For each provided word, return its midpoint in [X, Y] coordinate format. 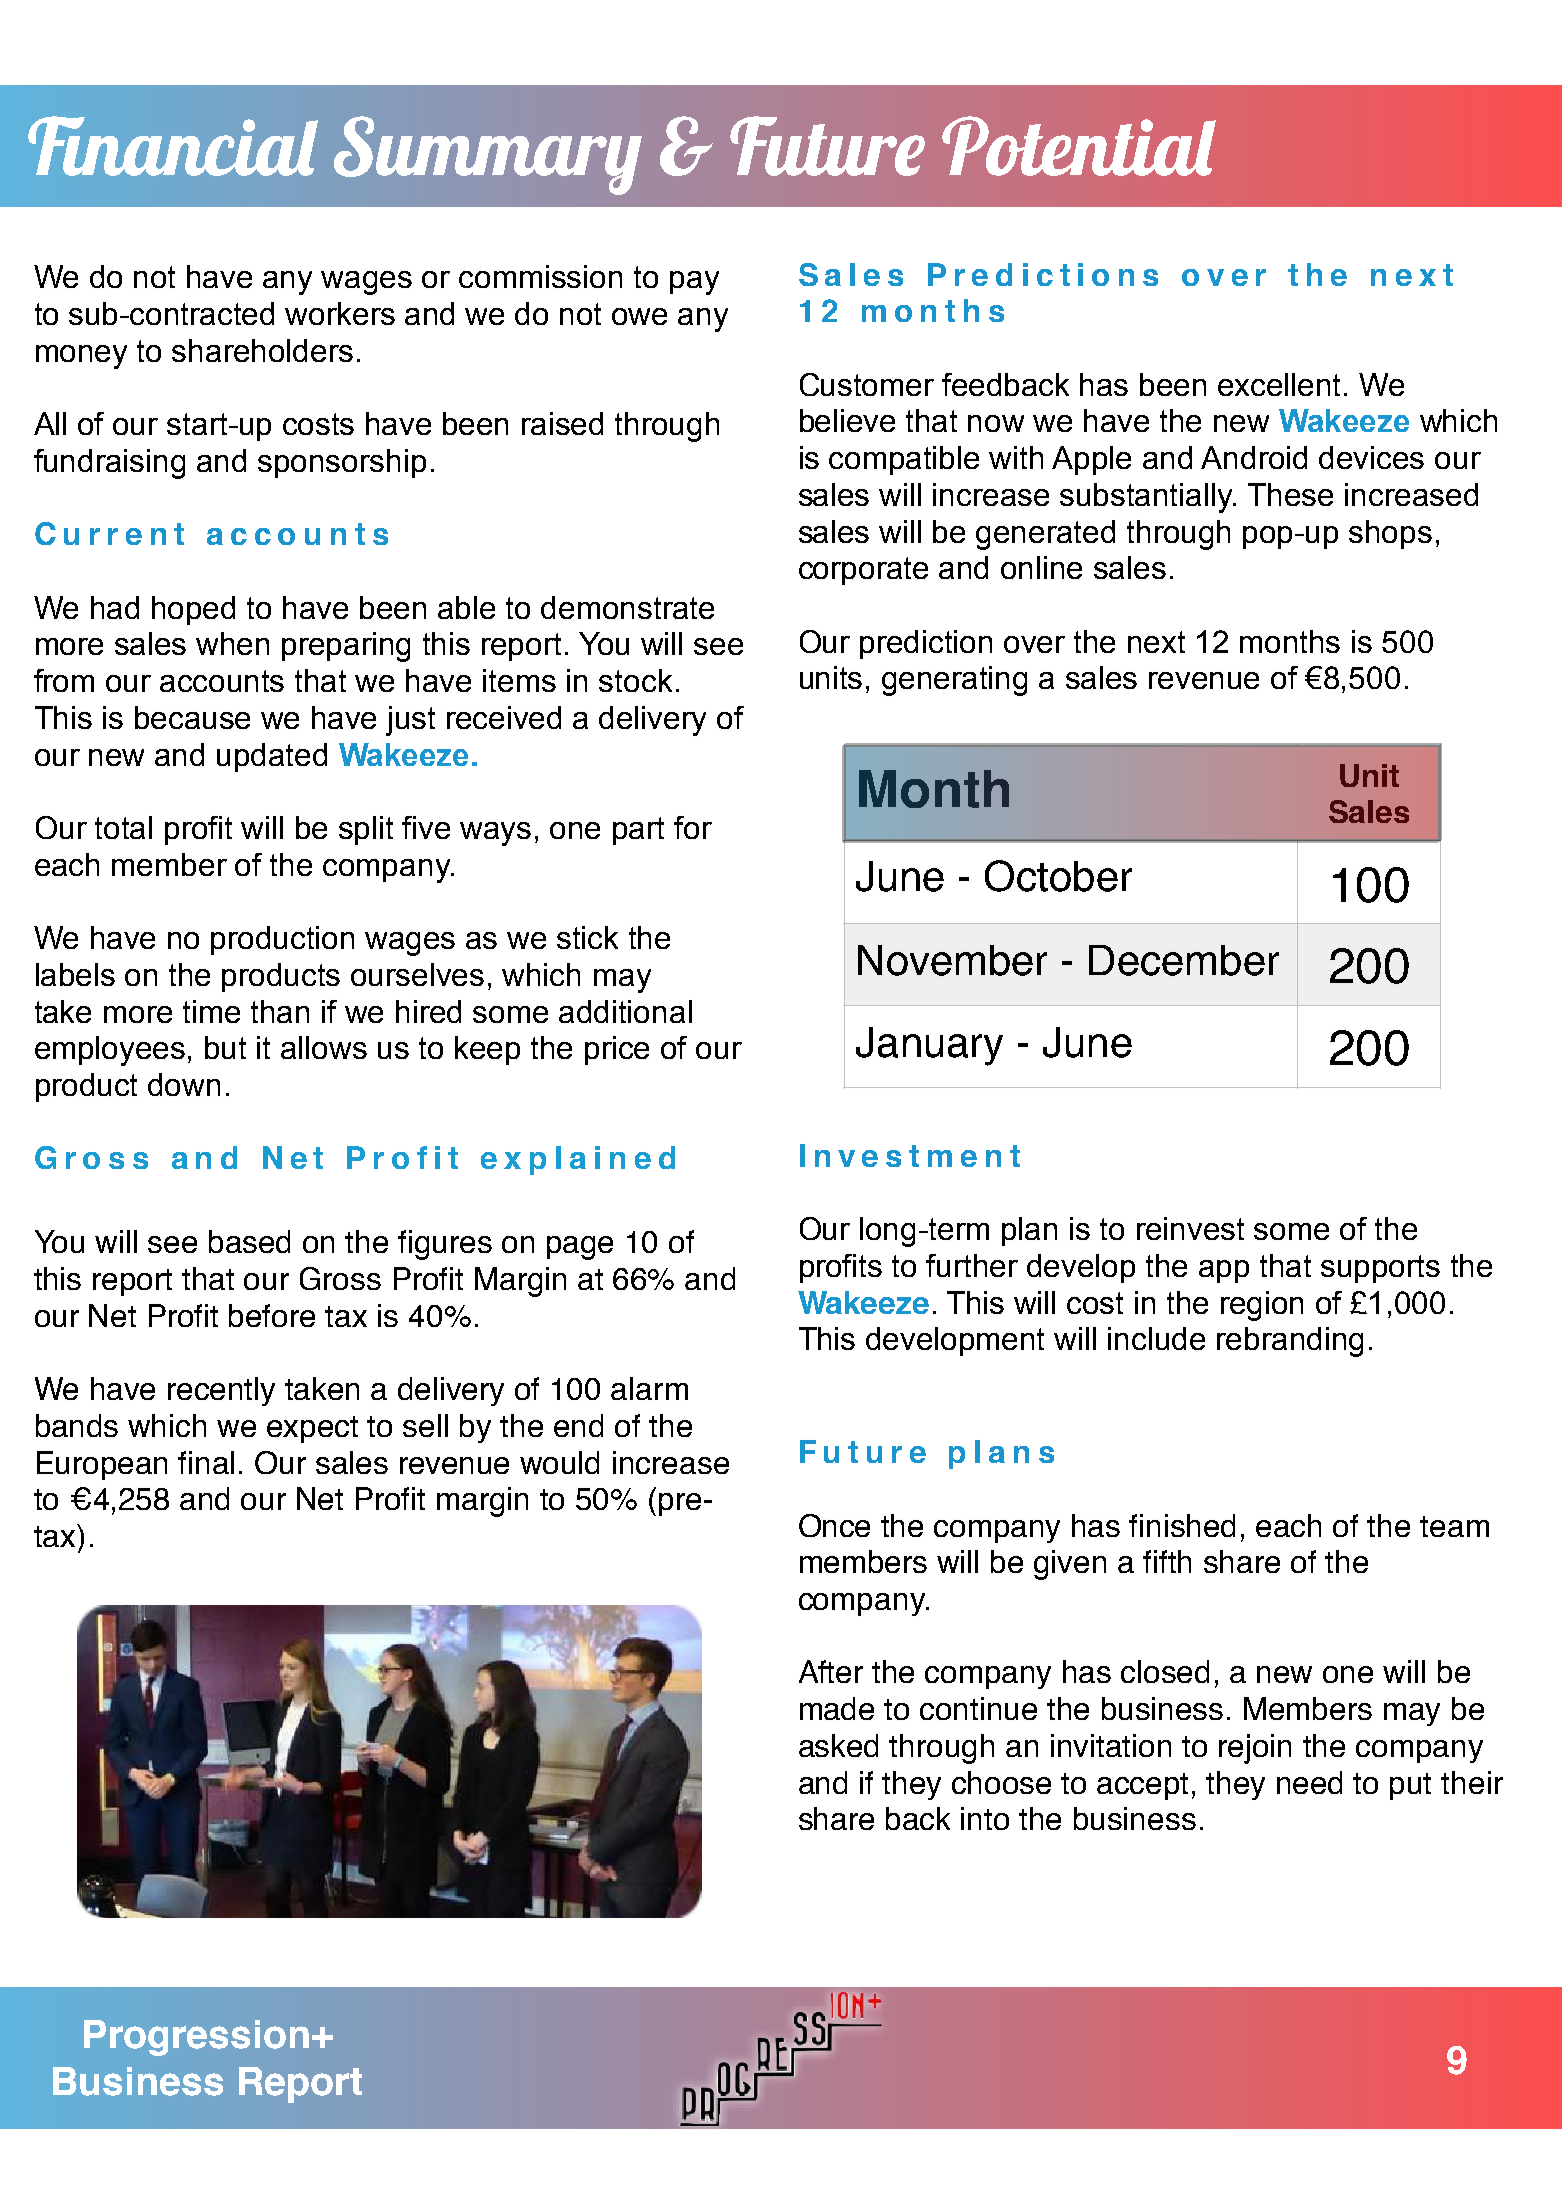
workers [340, 313]
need [1309, 1782]
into [985, 1818]
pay [694, 283]
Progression [196, 2038]
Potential [1079, 146]
